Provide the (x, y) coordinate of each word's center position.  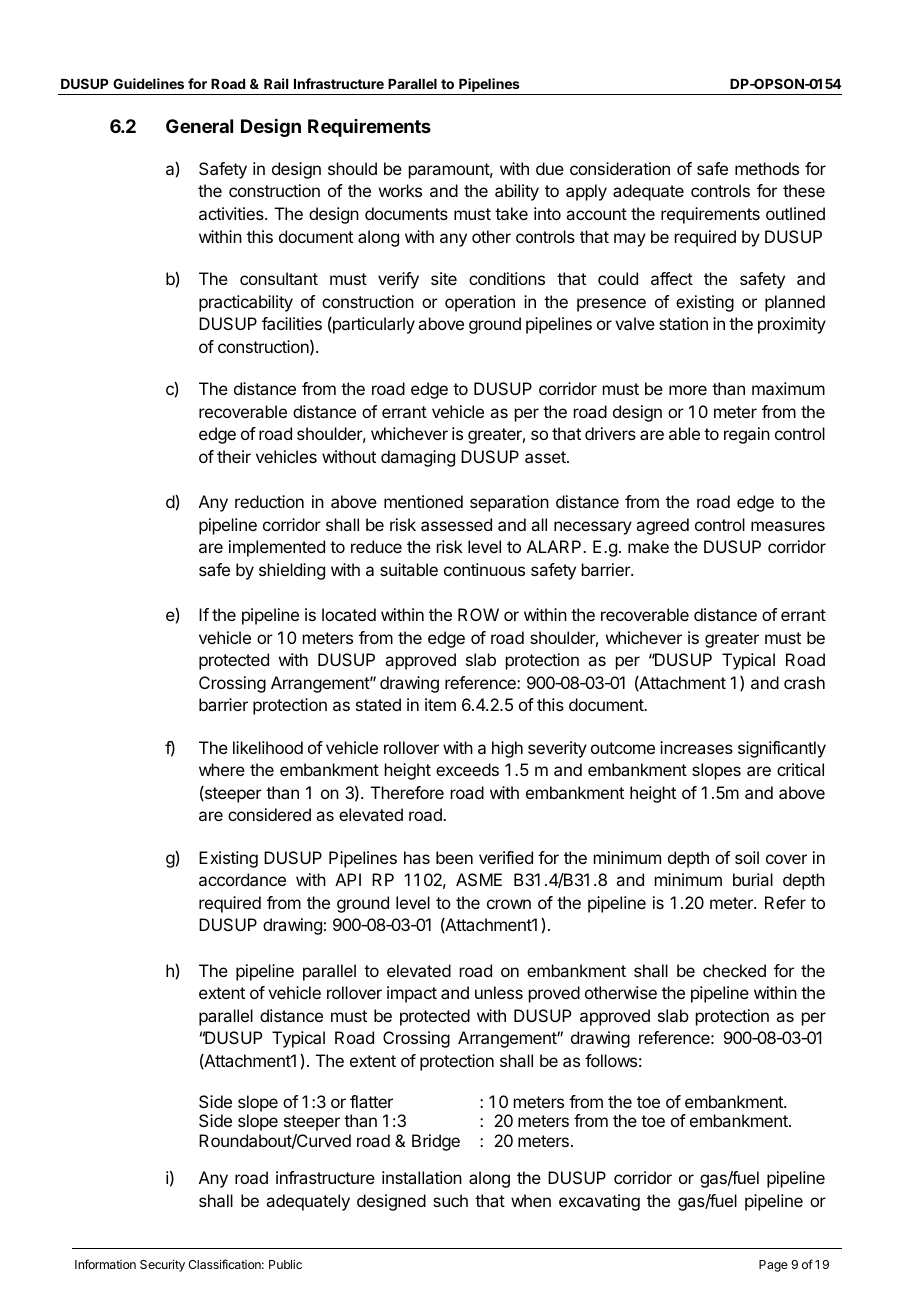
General (199, 126)
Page (773, 1266)
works (400, 190)
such (450, 1200)
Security (162, 1265)
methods (767, 168)
